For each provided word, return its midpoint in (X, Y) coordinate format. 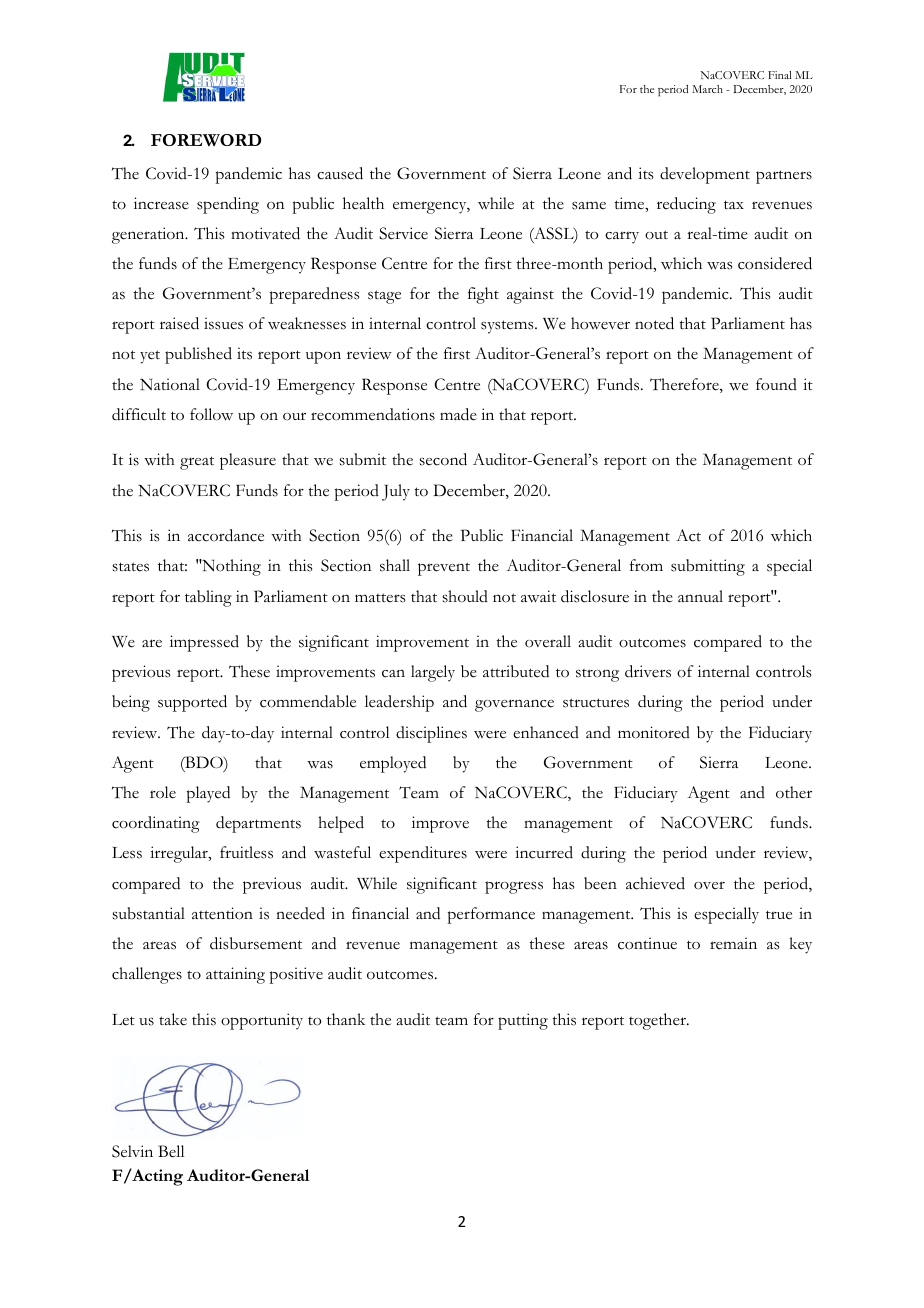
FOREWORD (206, 140)
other (794, 792)
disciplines (431, 734)
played (208, 794)
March (707, 89)
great (197, 463)
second (443, 459)
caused (340, 173)
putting (523, 1021)
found (776, 384)
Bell (171, 1151)
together (658, 1021)
